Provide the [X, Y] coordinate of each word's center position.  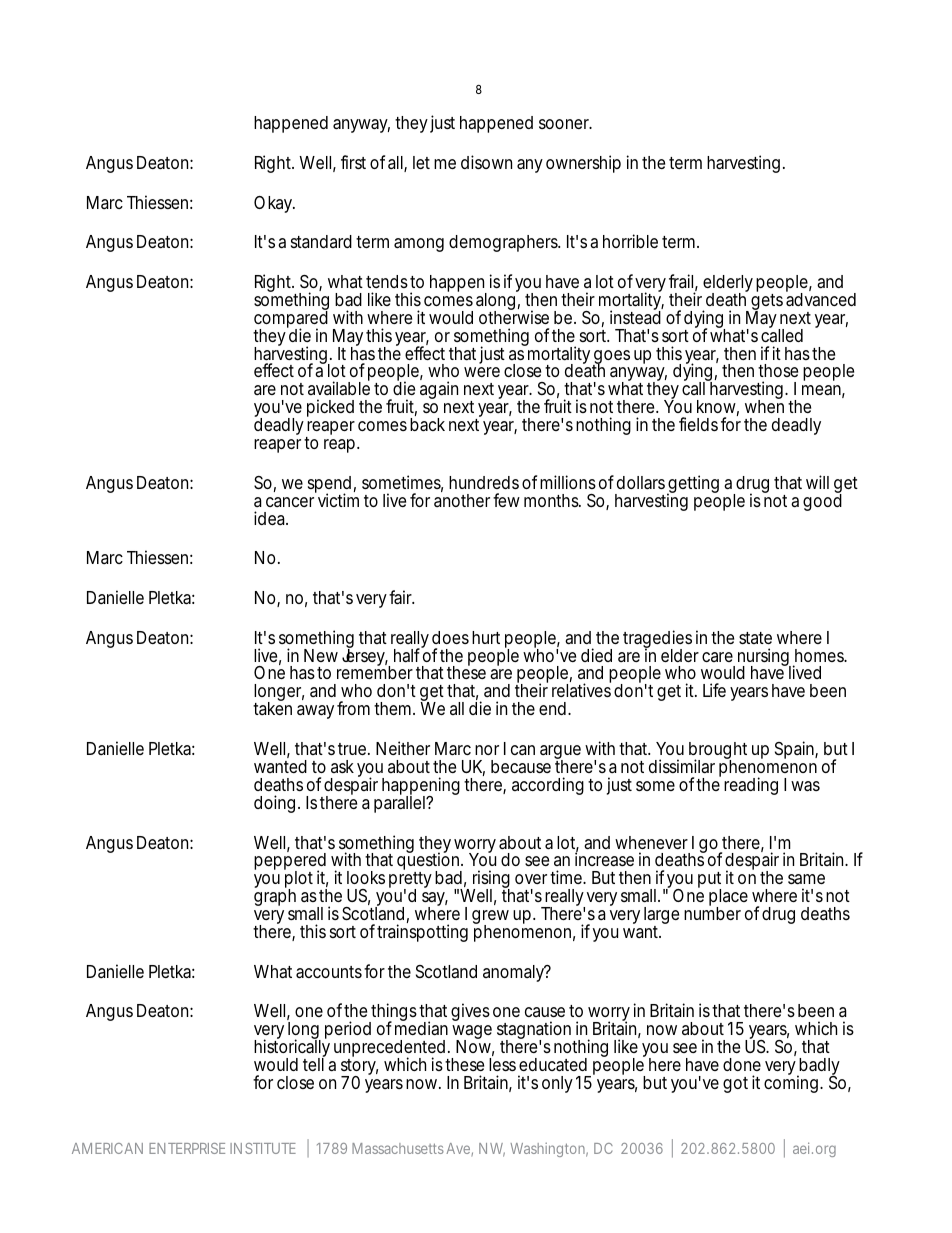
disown [486, 162]
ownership [583, 164]
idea [271, 518]
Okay [274, 204]
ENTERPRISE [187, 1148]
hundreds [484, 482]
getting [693, 485]
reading [751, 786]
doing [274, 804]
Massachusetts [398, 1148]
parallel [400, 803]
